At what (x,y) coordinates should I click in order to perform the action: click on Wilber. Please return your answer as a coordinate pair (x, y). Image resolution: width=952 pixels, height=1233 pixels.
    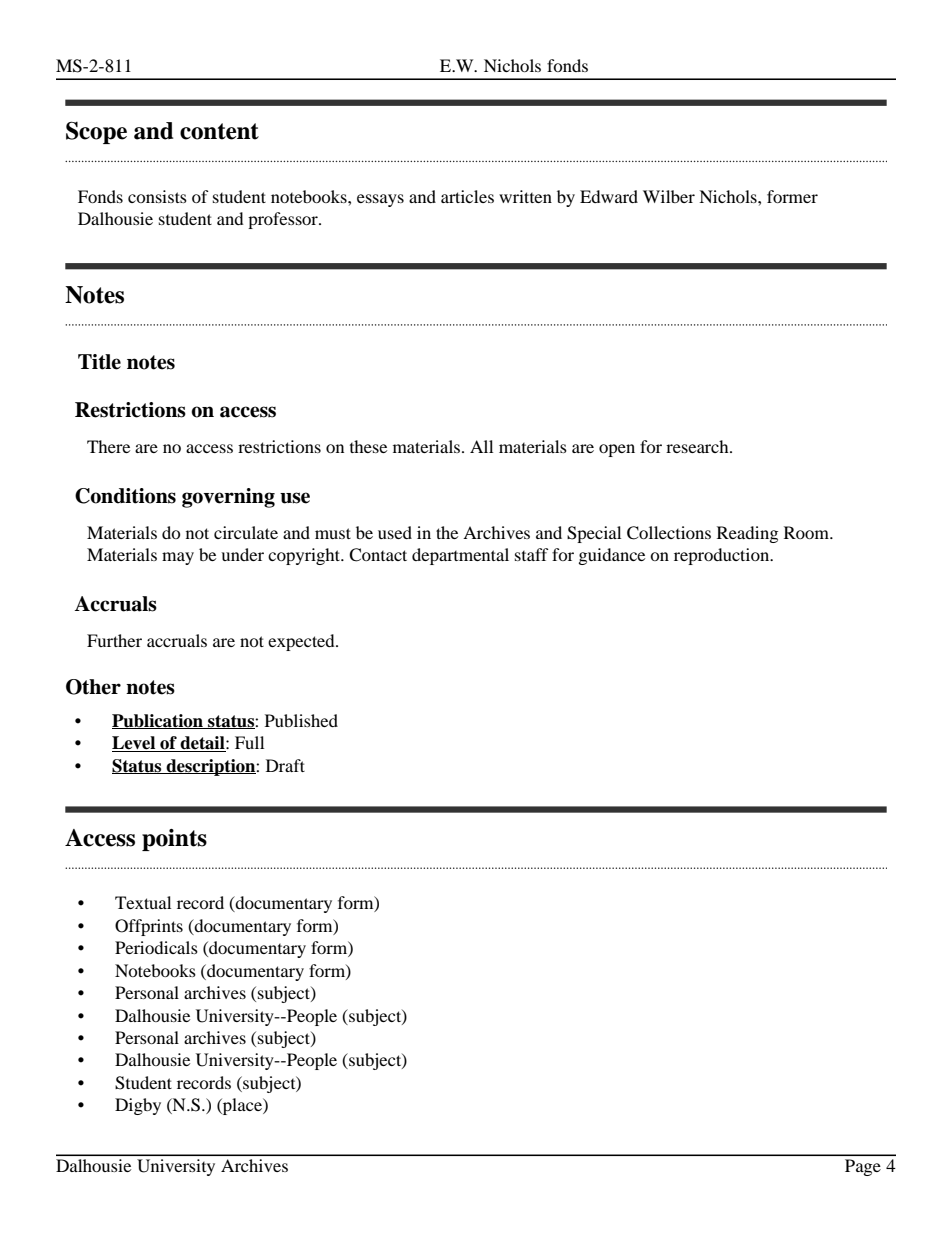
    Looking at the image, I should click on (669, 196).
